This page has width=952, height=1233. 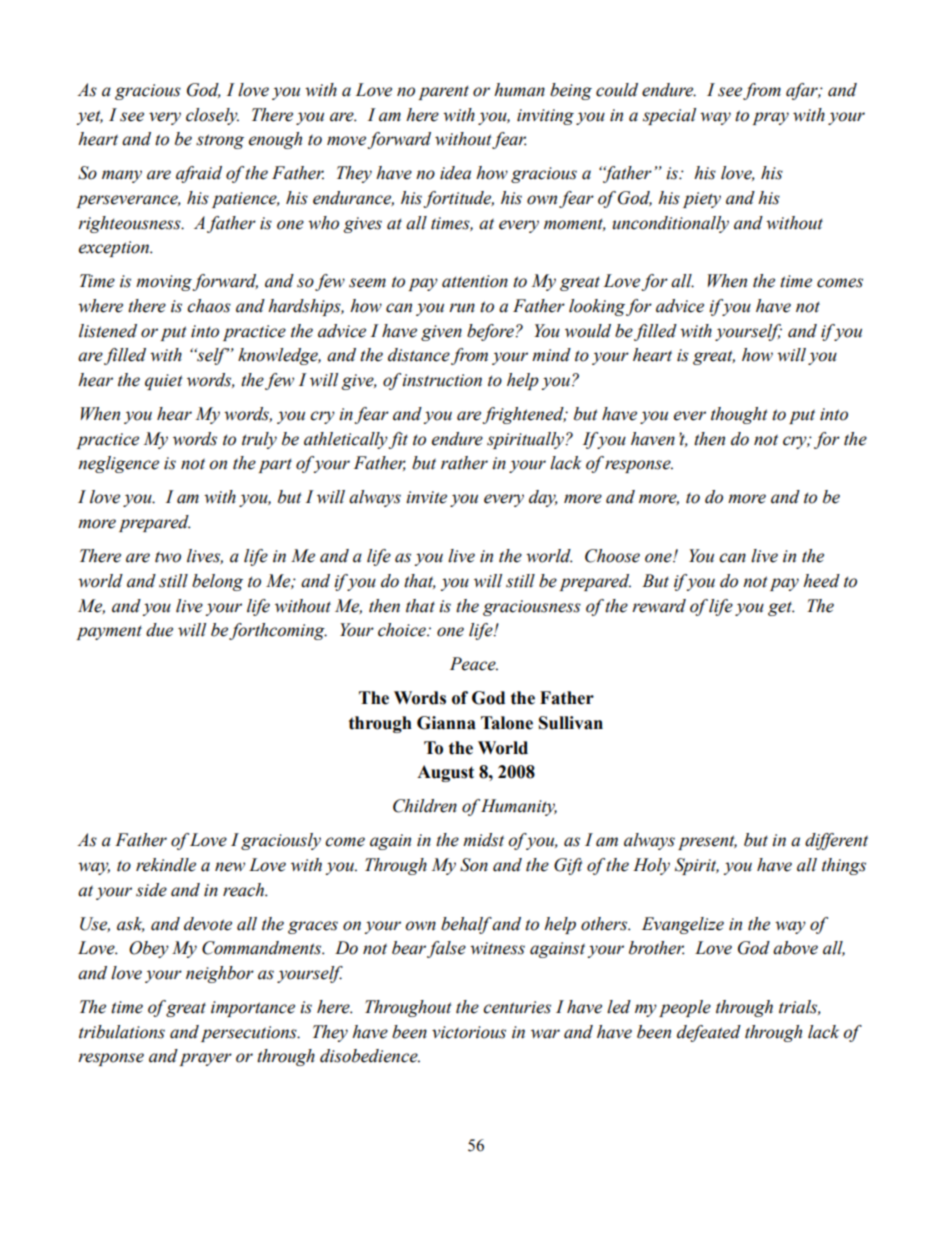 What do you see at coordinates (443, 92) in the page?
I see `parent` at bounding box center [443, 92].
